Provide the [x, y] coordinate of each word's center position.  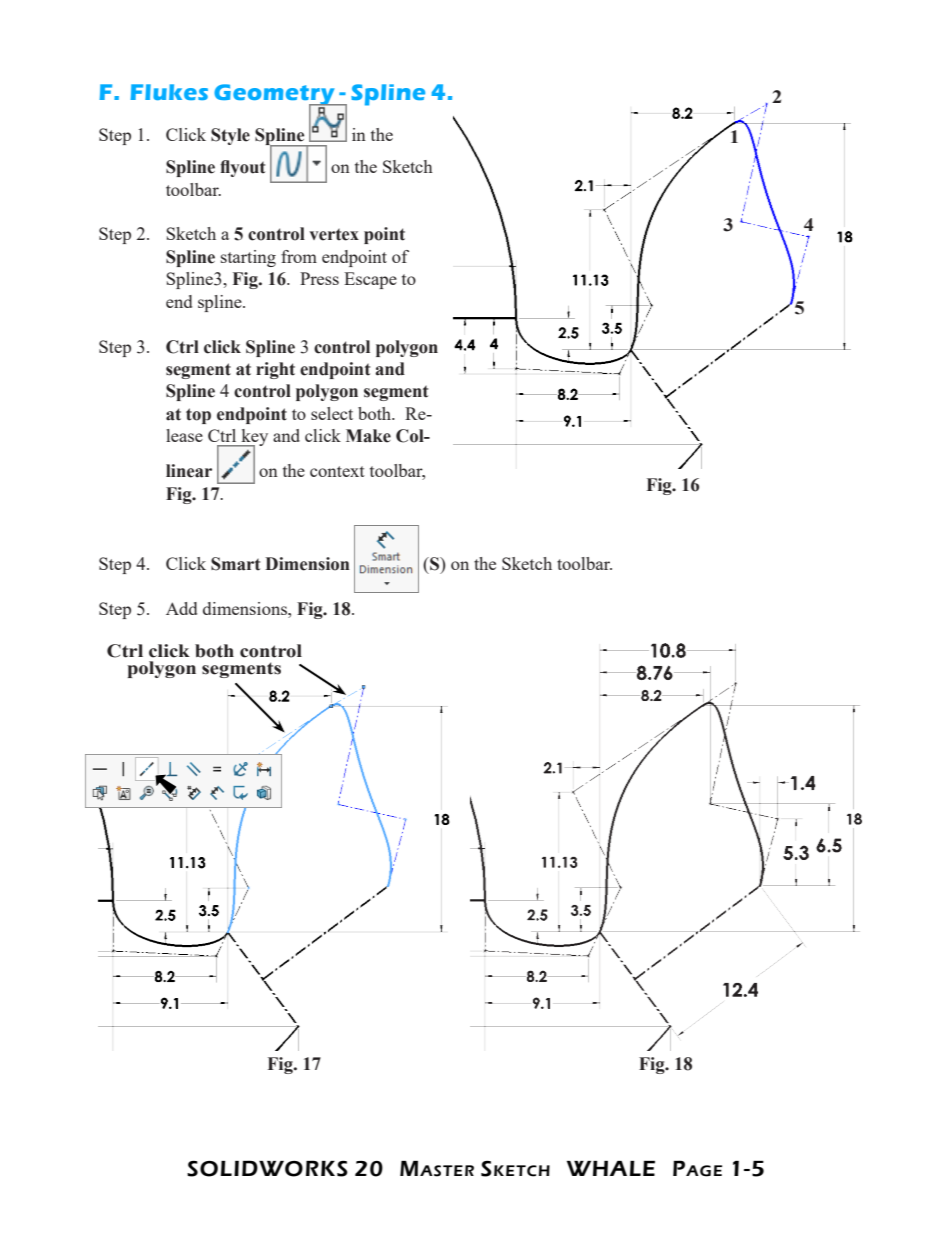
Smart [235, 564]
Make [368, 436]
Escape [370, 280]
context [337, 471]
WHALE [611, 1168]
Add [181, 608]
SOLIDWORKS [267, 1168]
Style [230, 136]
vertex [334, 234]
